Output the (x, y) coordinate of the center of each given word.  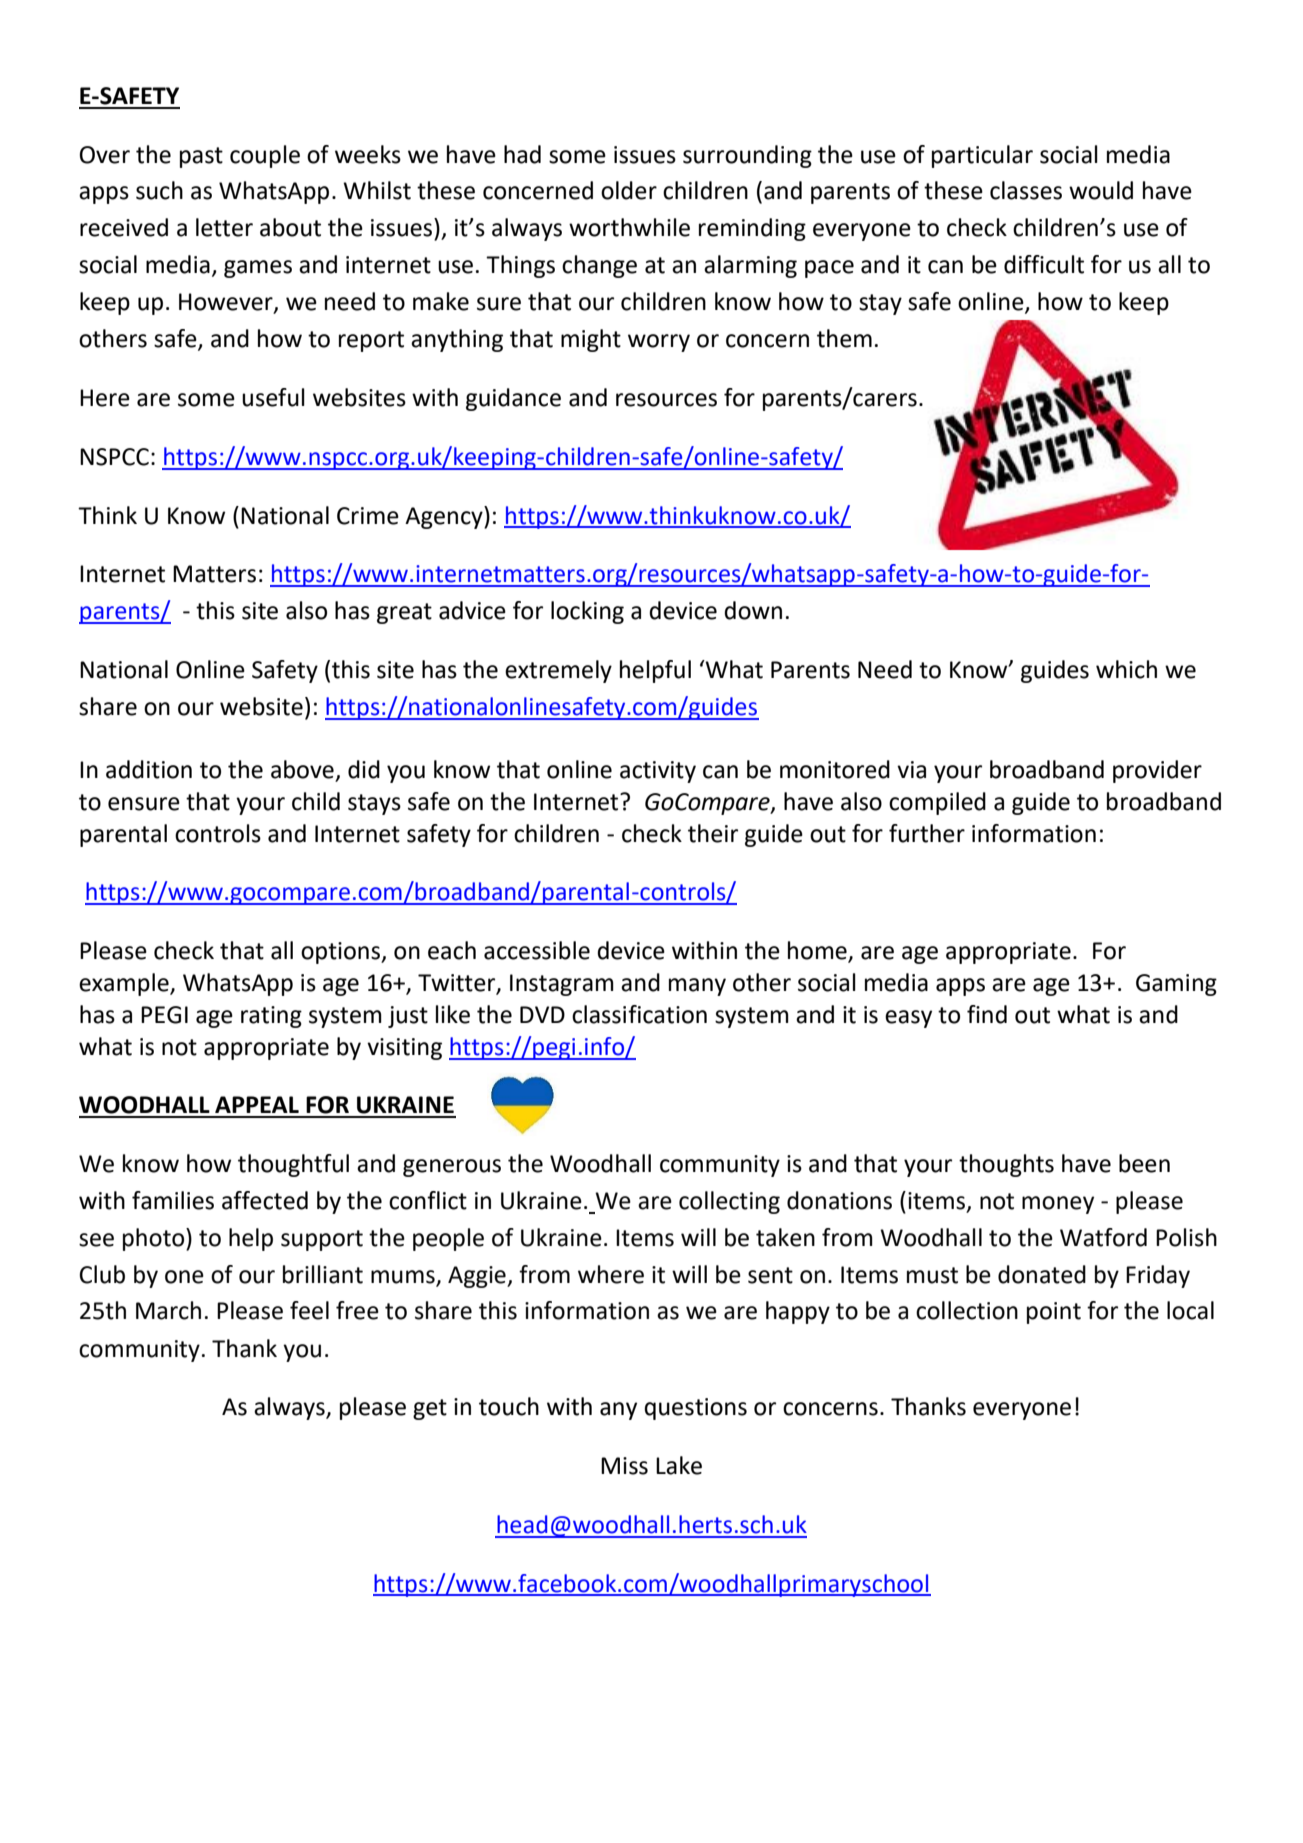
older (629, 190)
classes (1026, 190)
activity (658, 772)
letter (224, 227)
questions (695, 1409)
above (302, 769)
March (168, 1310)
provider (1157, 771)
